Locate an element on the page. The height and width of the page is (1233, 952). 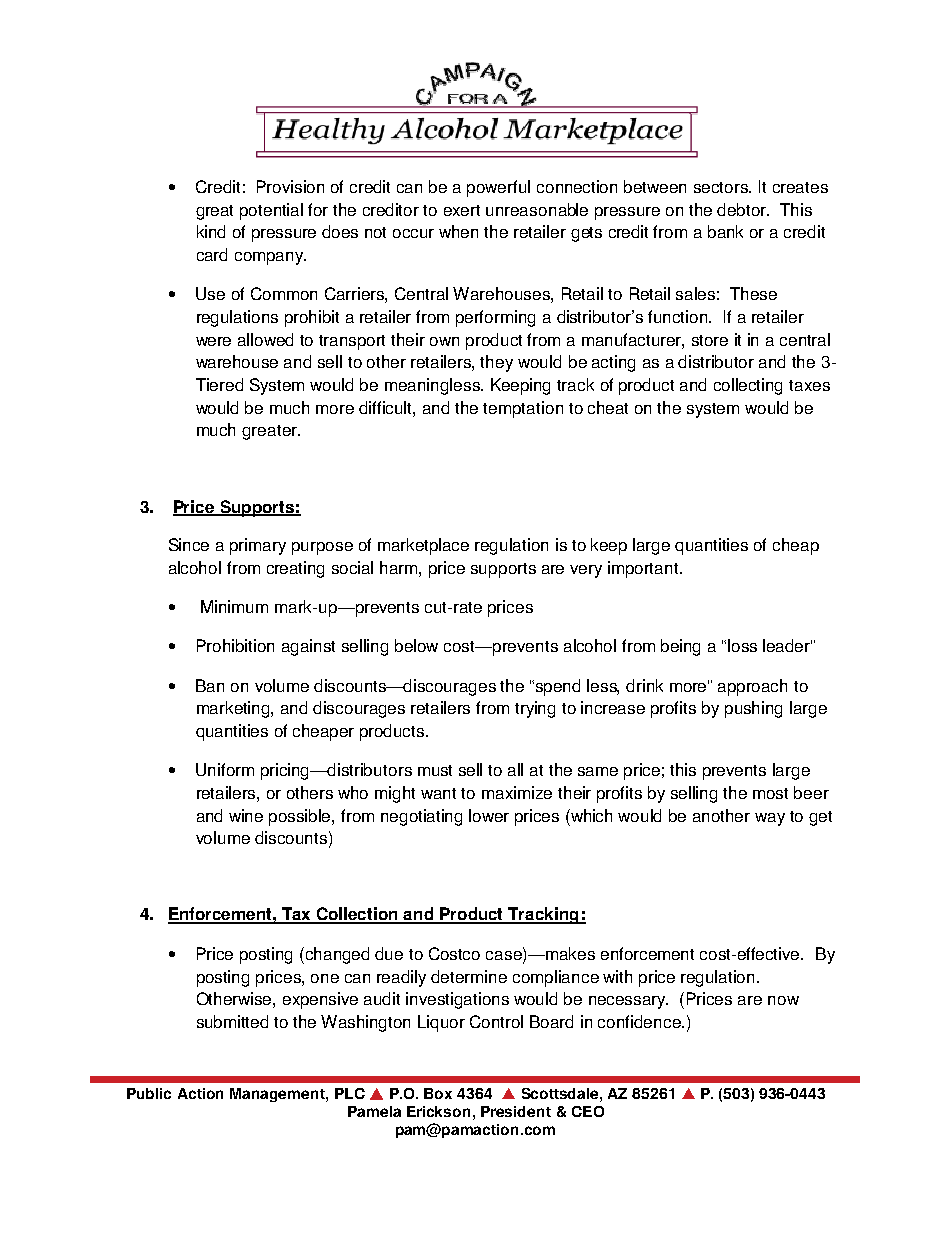
kind is located at coordinates (211, 231).
